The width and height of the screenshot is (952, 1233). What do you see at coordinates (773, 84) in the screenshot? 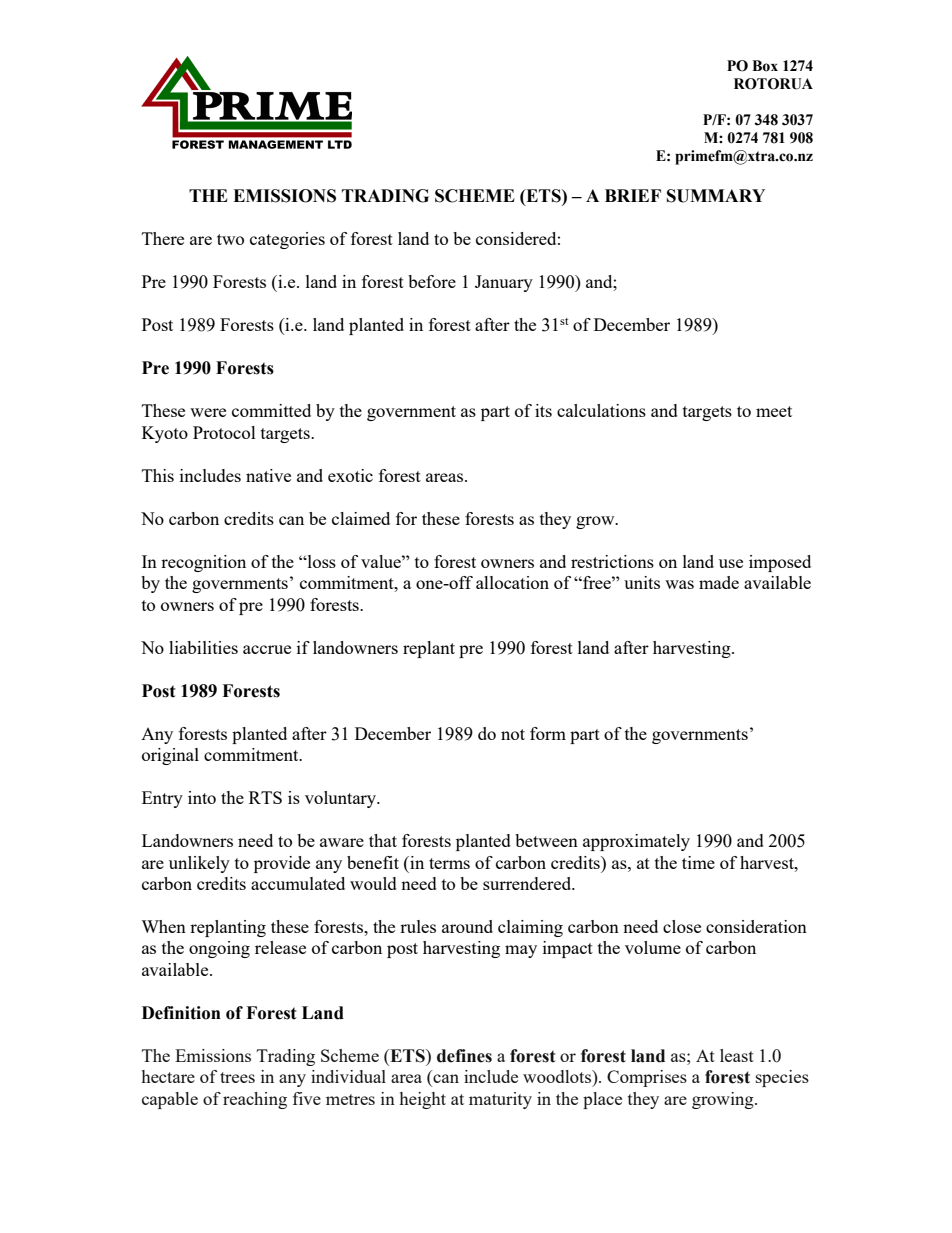
I see `ROTORUA` at bounding box center [773, 84].
